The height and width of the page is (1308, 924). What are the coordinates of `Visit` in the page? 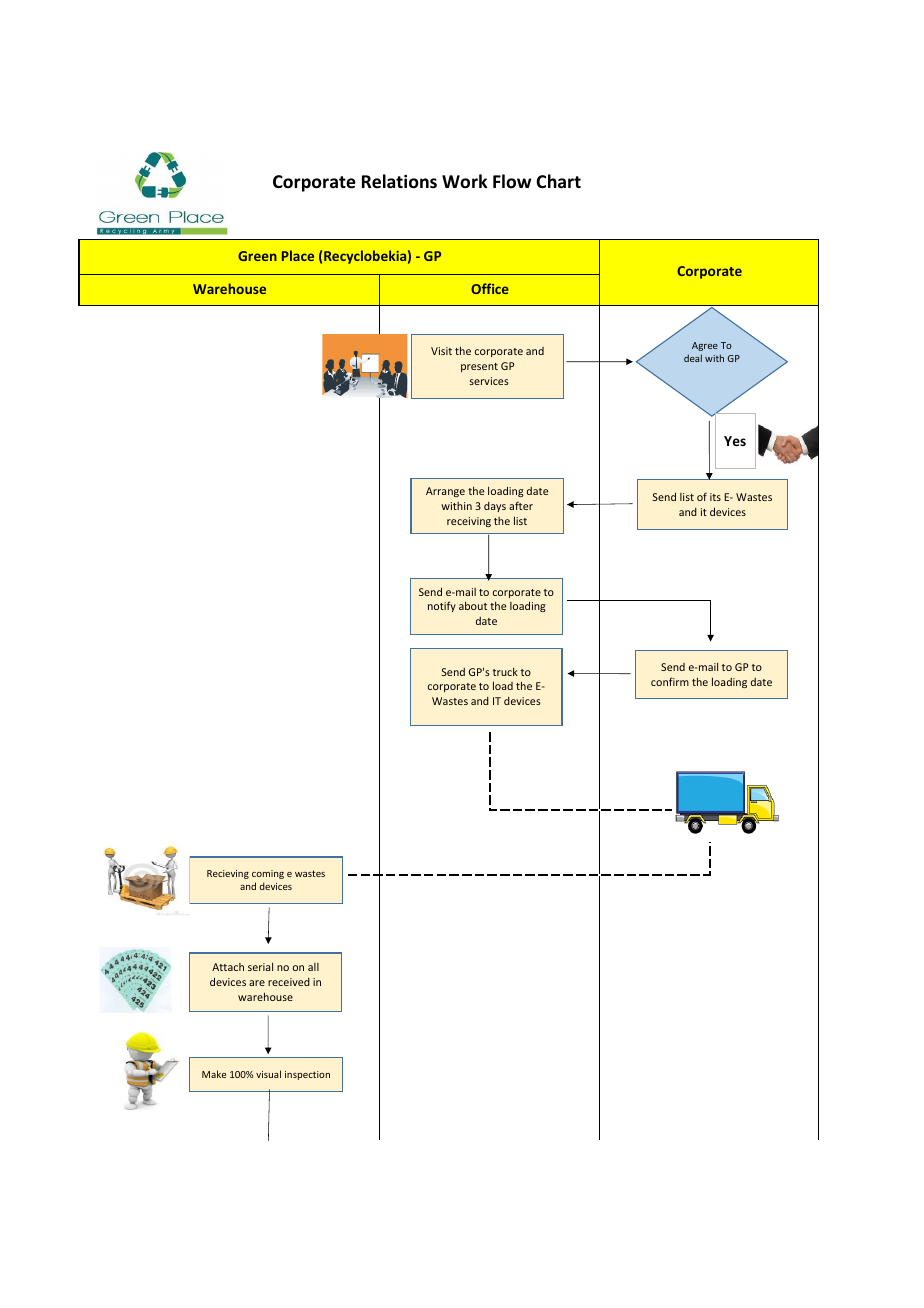 It's located at (441, 351).
